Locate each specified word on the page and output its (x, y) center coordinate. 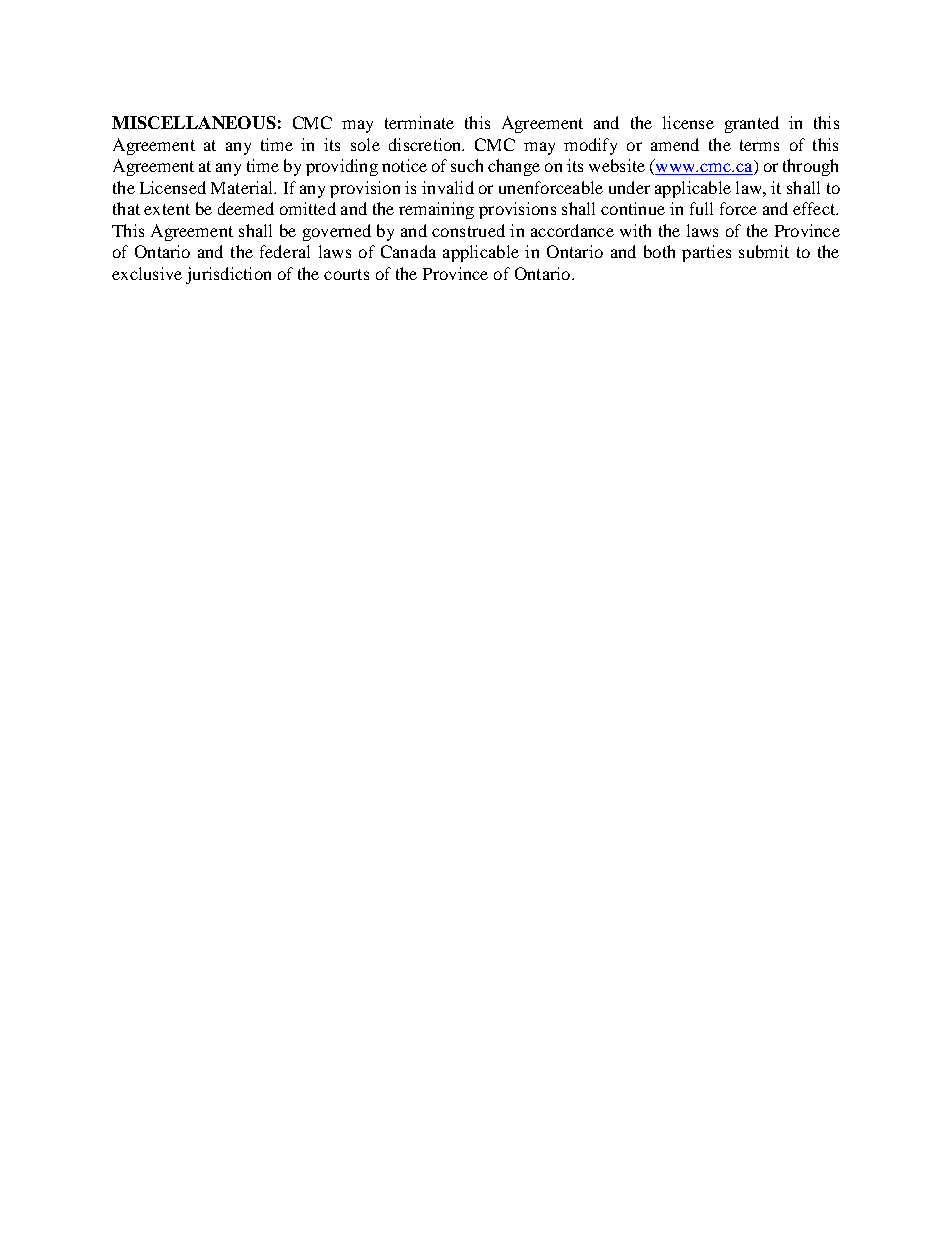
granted (752, 124)
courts (346, 274)
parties (706, 253)
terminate (419, 122)
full (701, 208)
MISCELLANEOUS (194, 122)
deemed (246, 208)
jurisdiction (228, 275)
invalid (448, 187)
